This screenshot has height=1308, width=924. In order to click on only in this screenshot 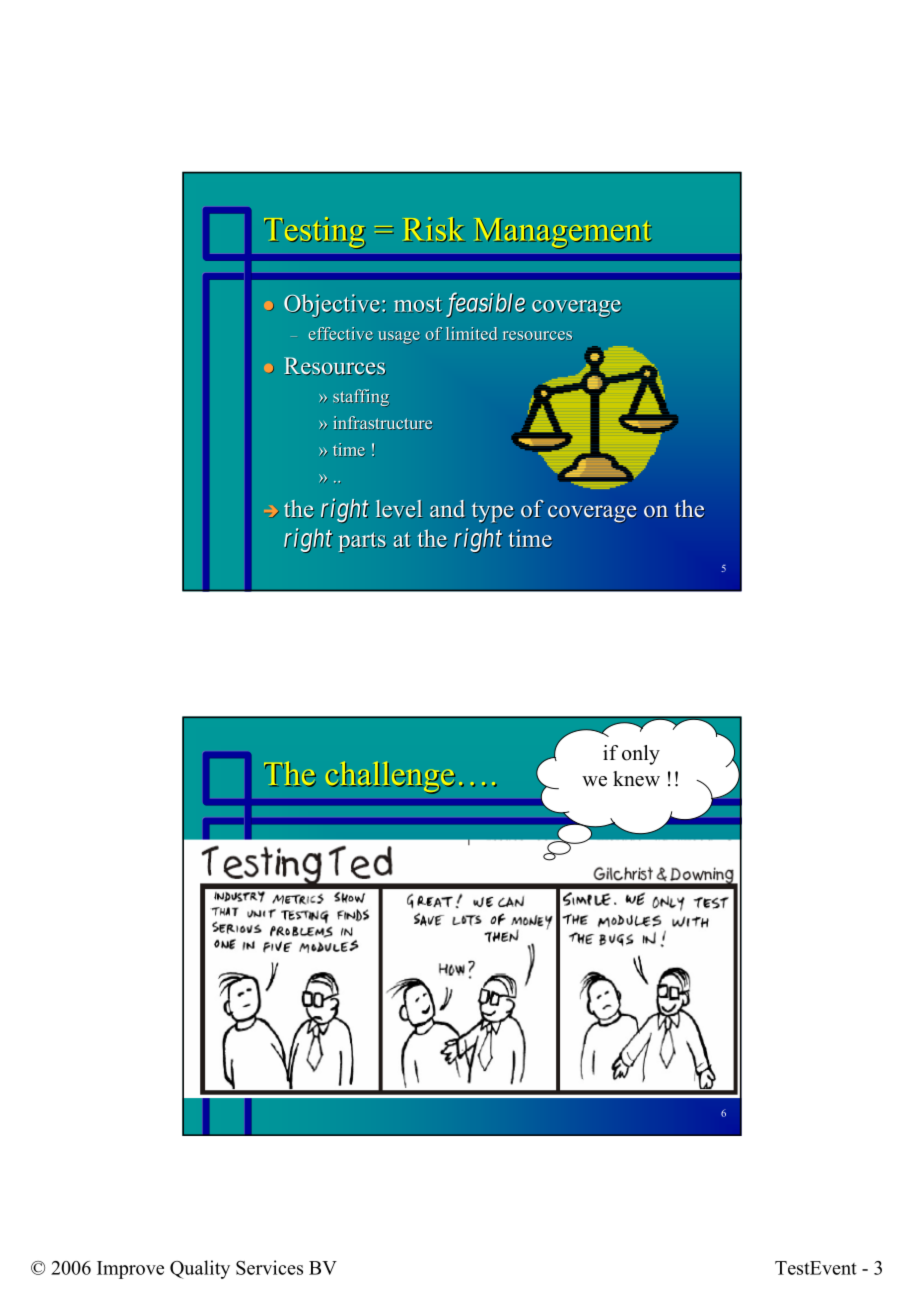, I will do `click(641, 755)`.
